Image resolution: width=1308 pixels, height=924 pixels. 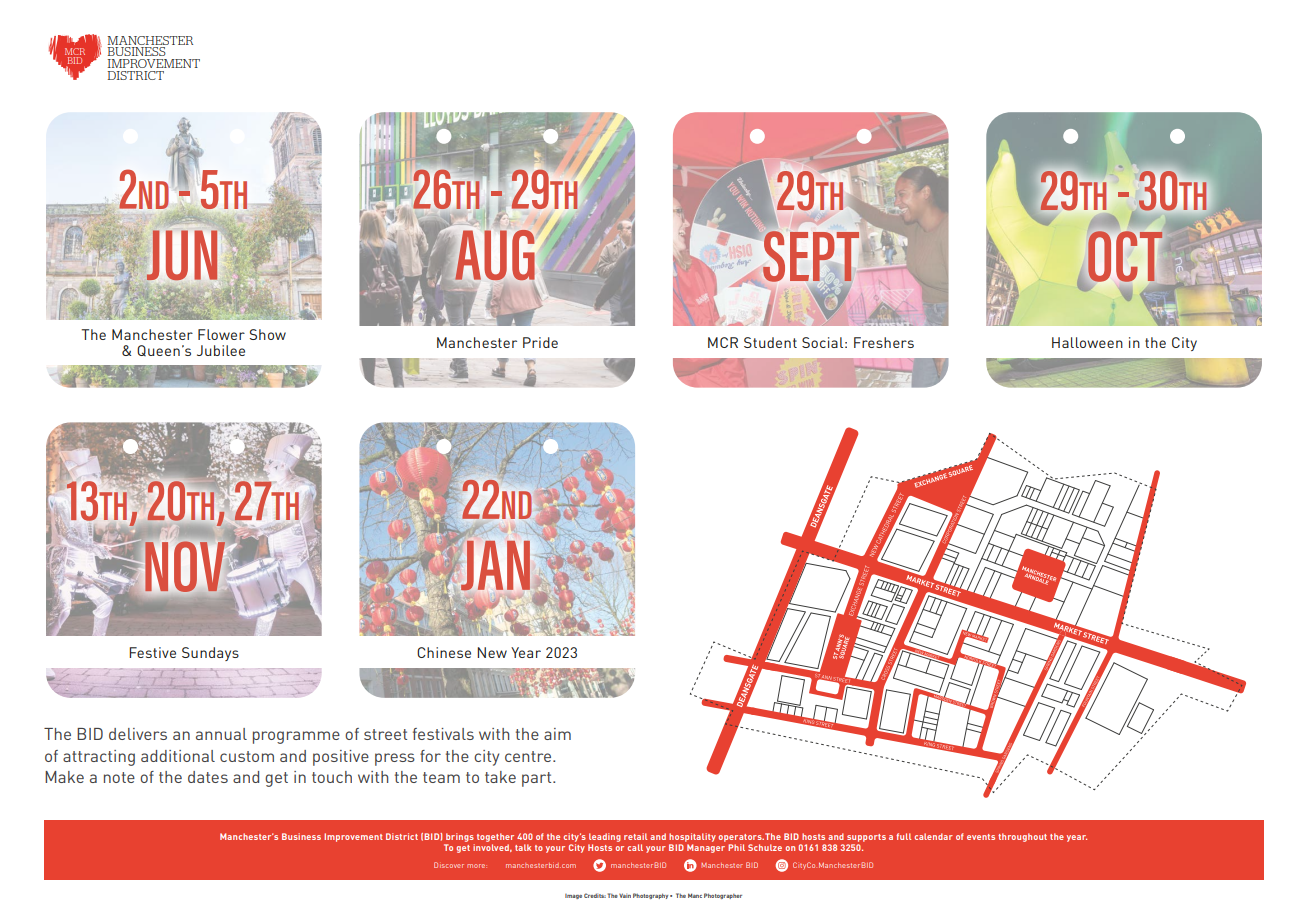 What do you see at coordinates (1125, 256) in the screenshot?
I see `OCT` at bounding box center [1125, 256].
